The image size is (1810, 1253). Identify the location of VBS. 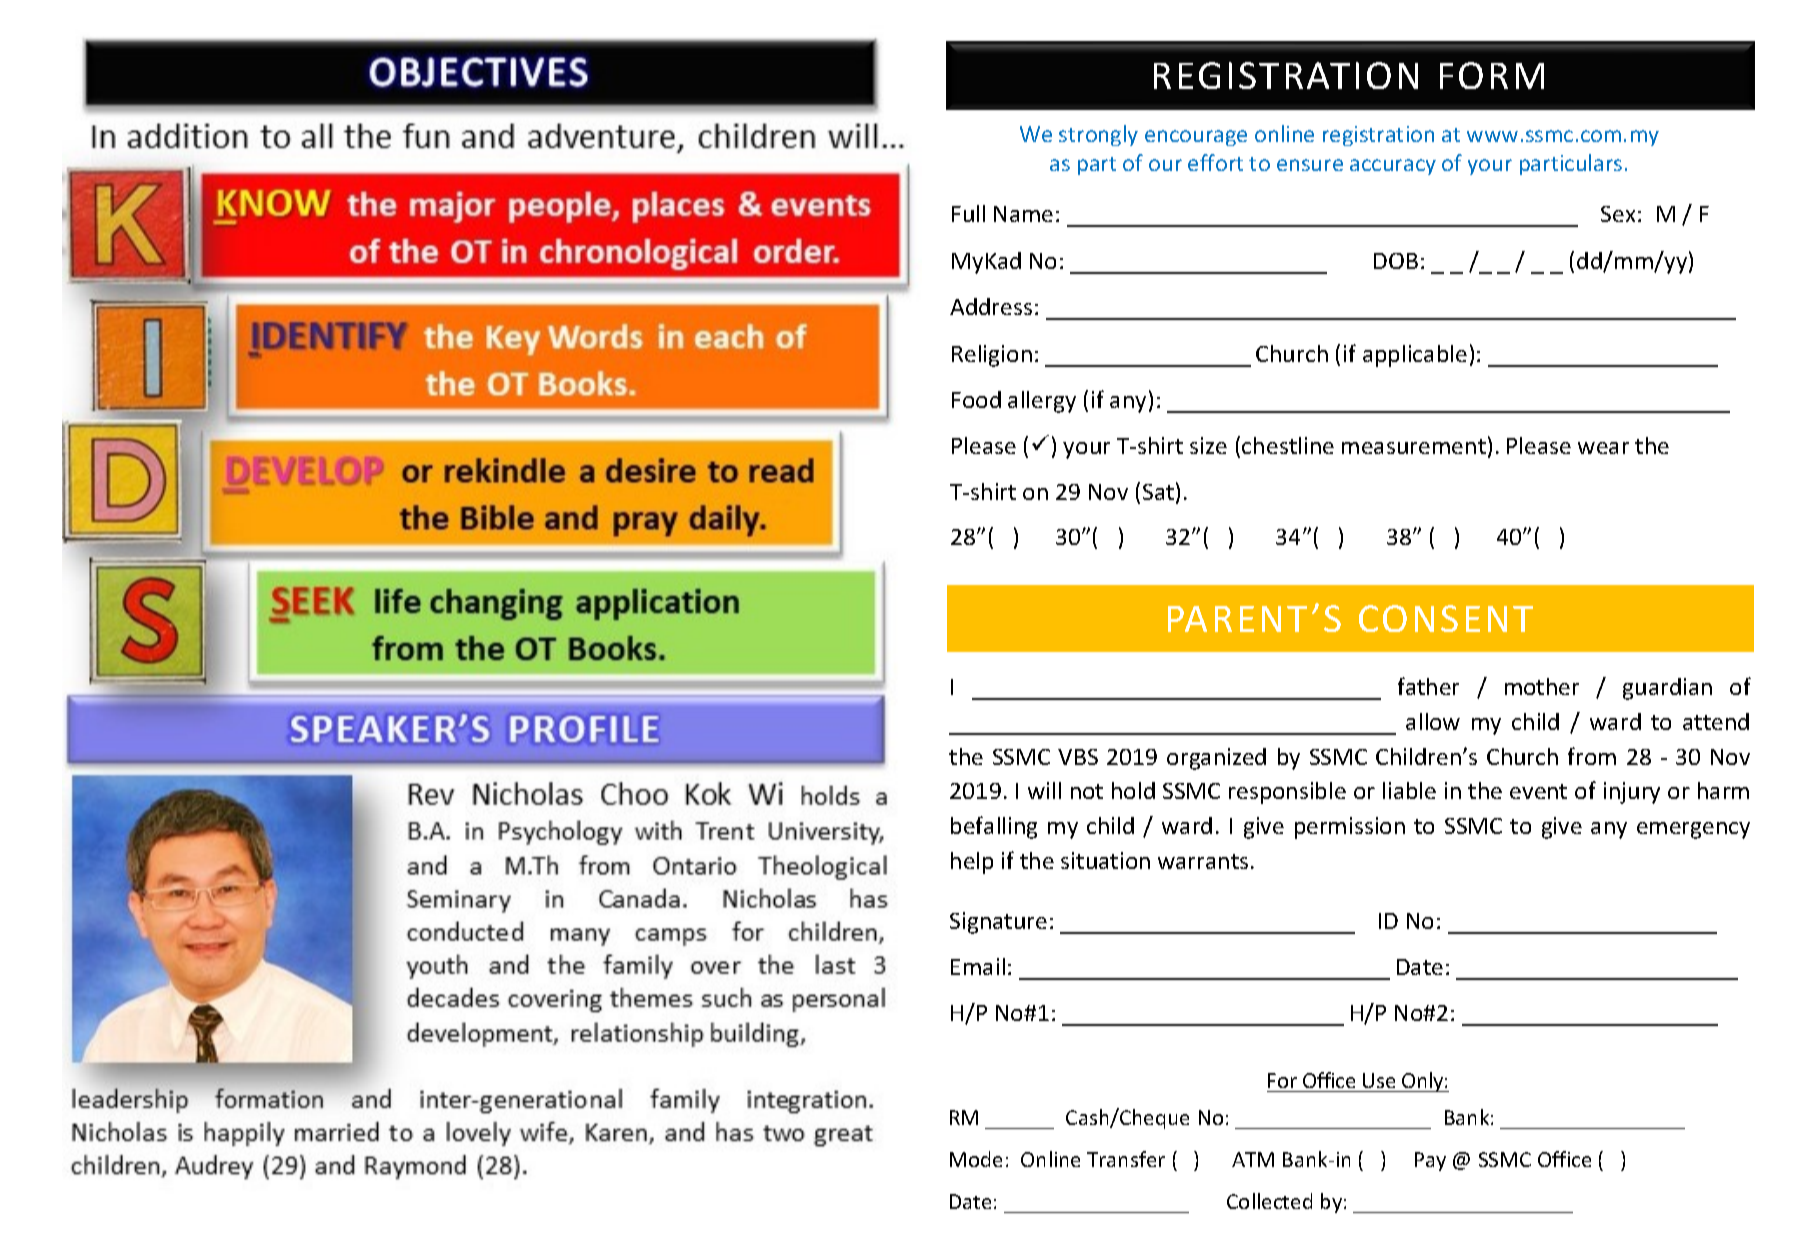
(1078, 757).
